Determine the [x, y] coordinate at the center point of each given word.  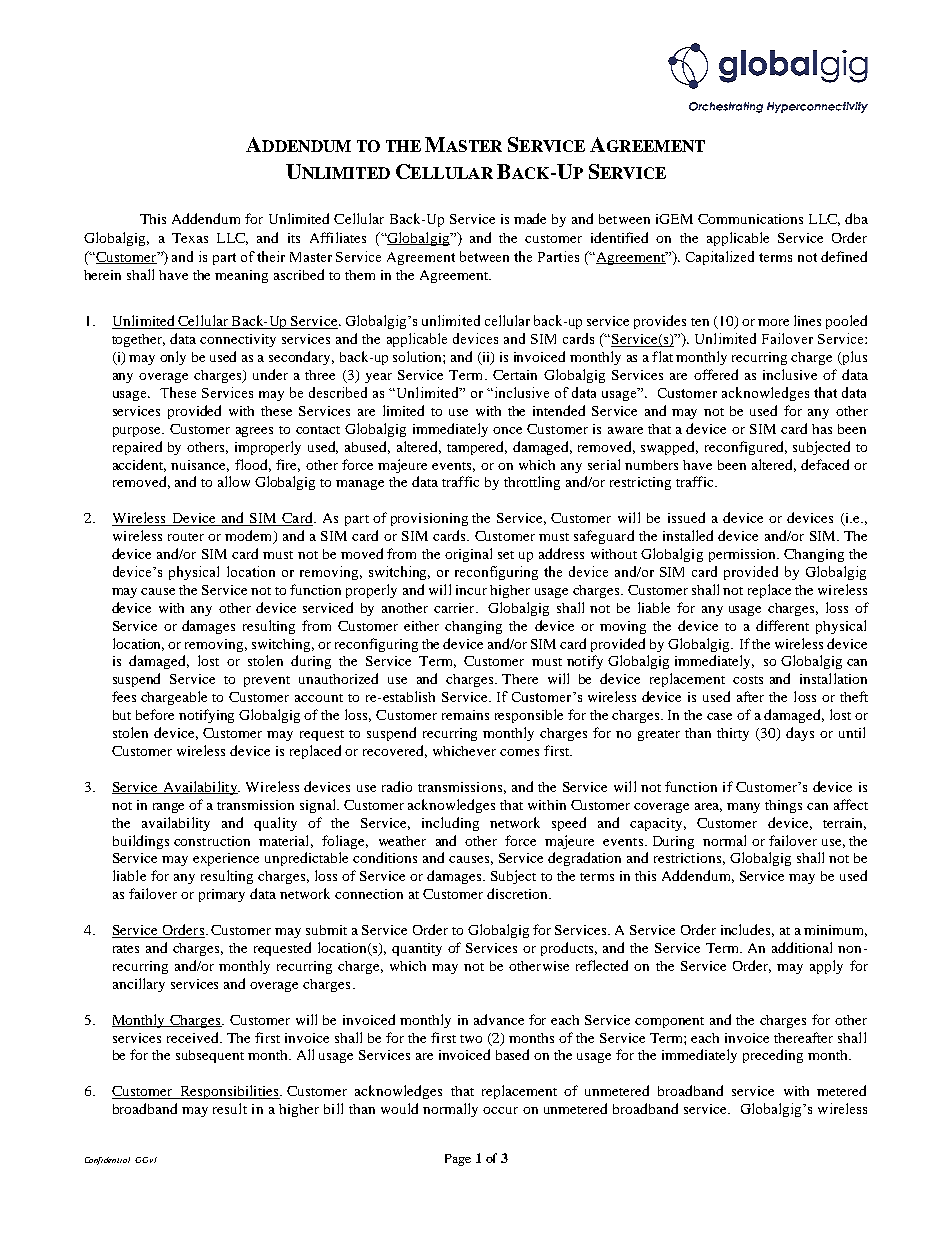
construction [212, 841]
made [530, 218]
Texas [190, 238]
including [450, 824]
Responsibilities [229, 1092]
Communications [750, 219]
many [743, 808]
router [186, 537]
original [468, 555]
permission [743, 555]
